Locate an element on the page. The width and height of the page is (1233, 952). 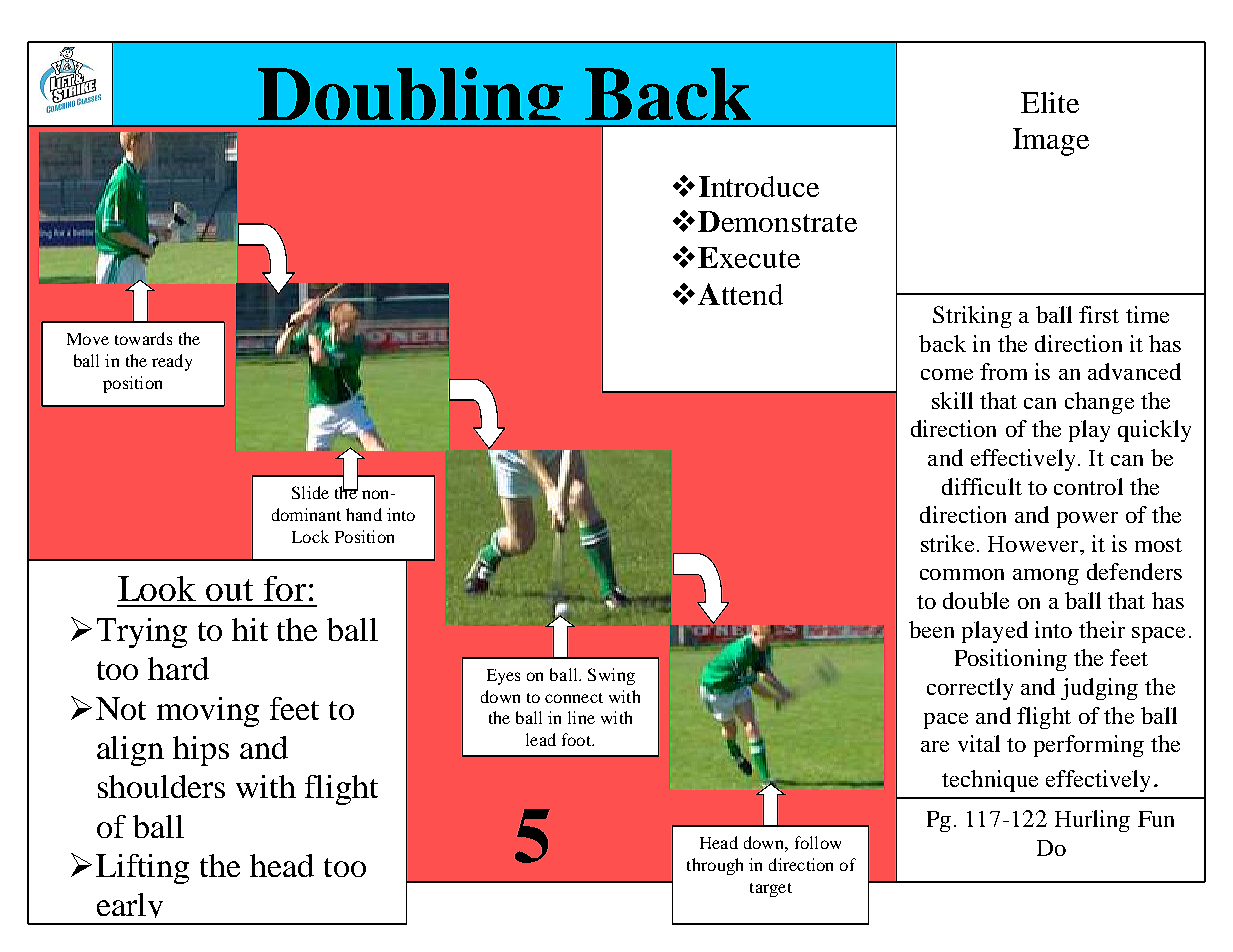
foot is located at coordinates (577, 739).
